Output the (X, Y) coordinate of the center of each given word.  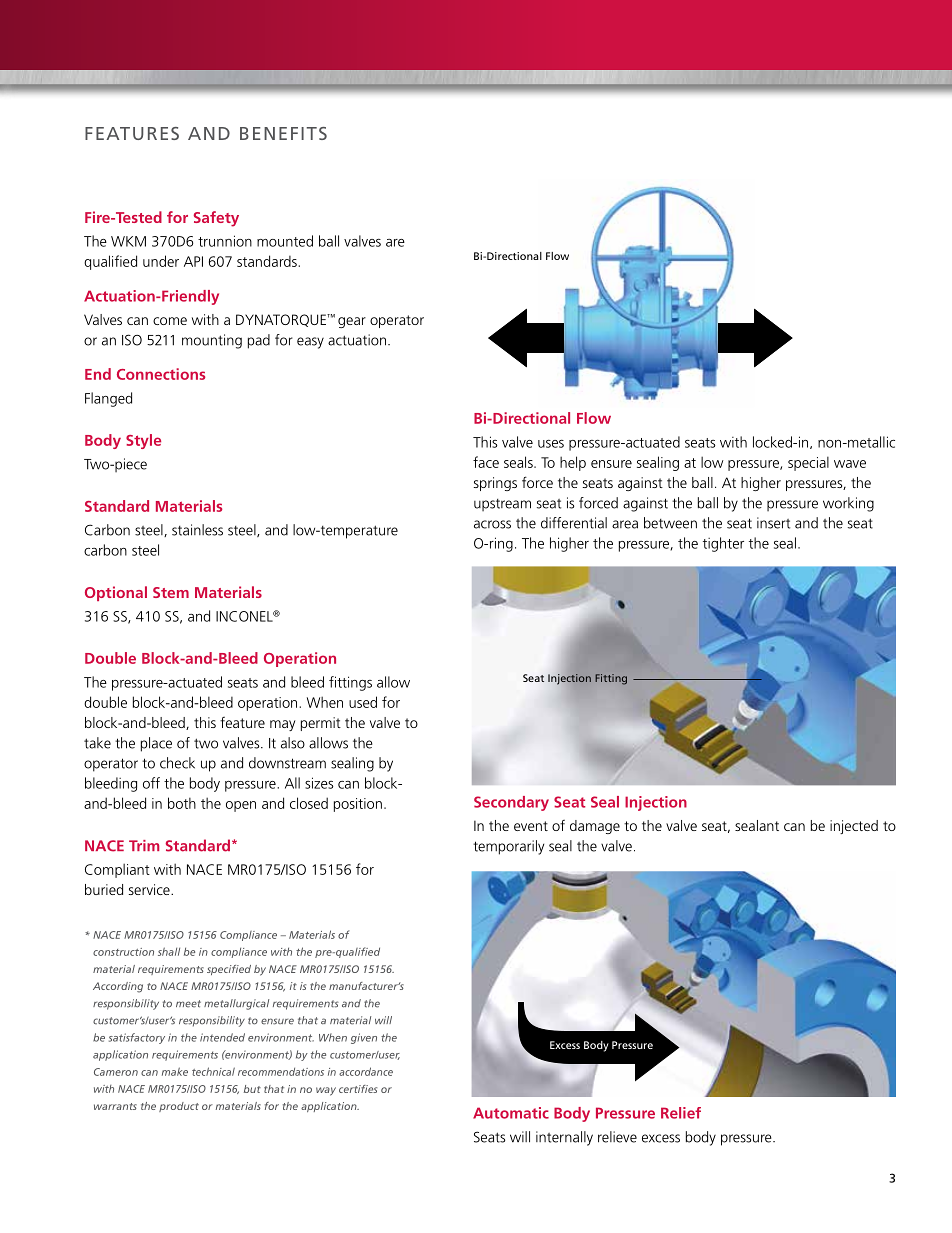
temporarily (508, 847)
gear (352, 322)
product (179, 1107)
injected (854, 827)
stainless (197, 530)
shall (169, 951)
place (156, 744)
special (808, 463)
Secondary (511, 803)
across (492, 524)
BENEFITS (283, 133)
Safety (216, 219)
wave (850, 464)
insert (773, 523)
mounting (212, 341)
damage (595, 827)
